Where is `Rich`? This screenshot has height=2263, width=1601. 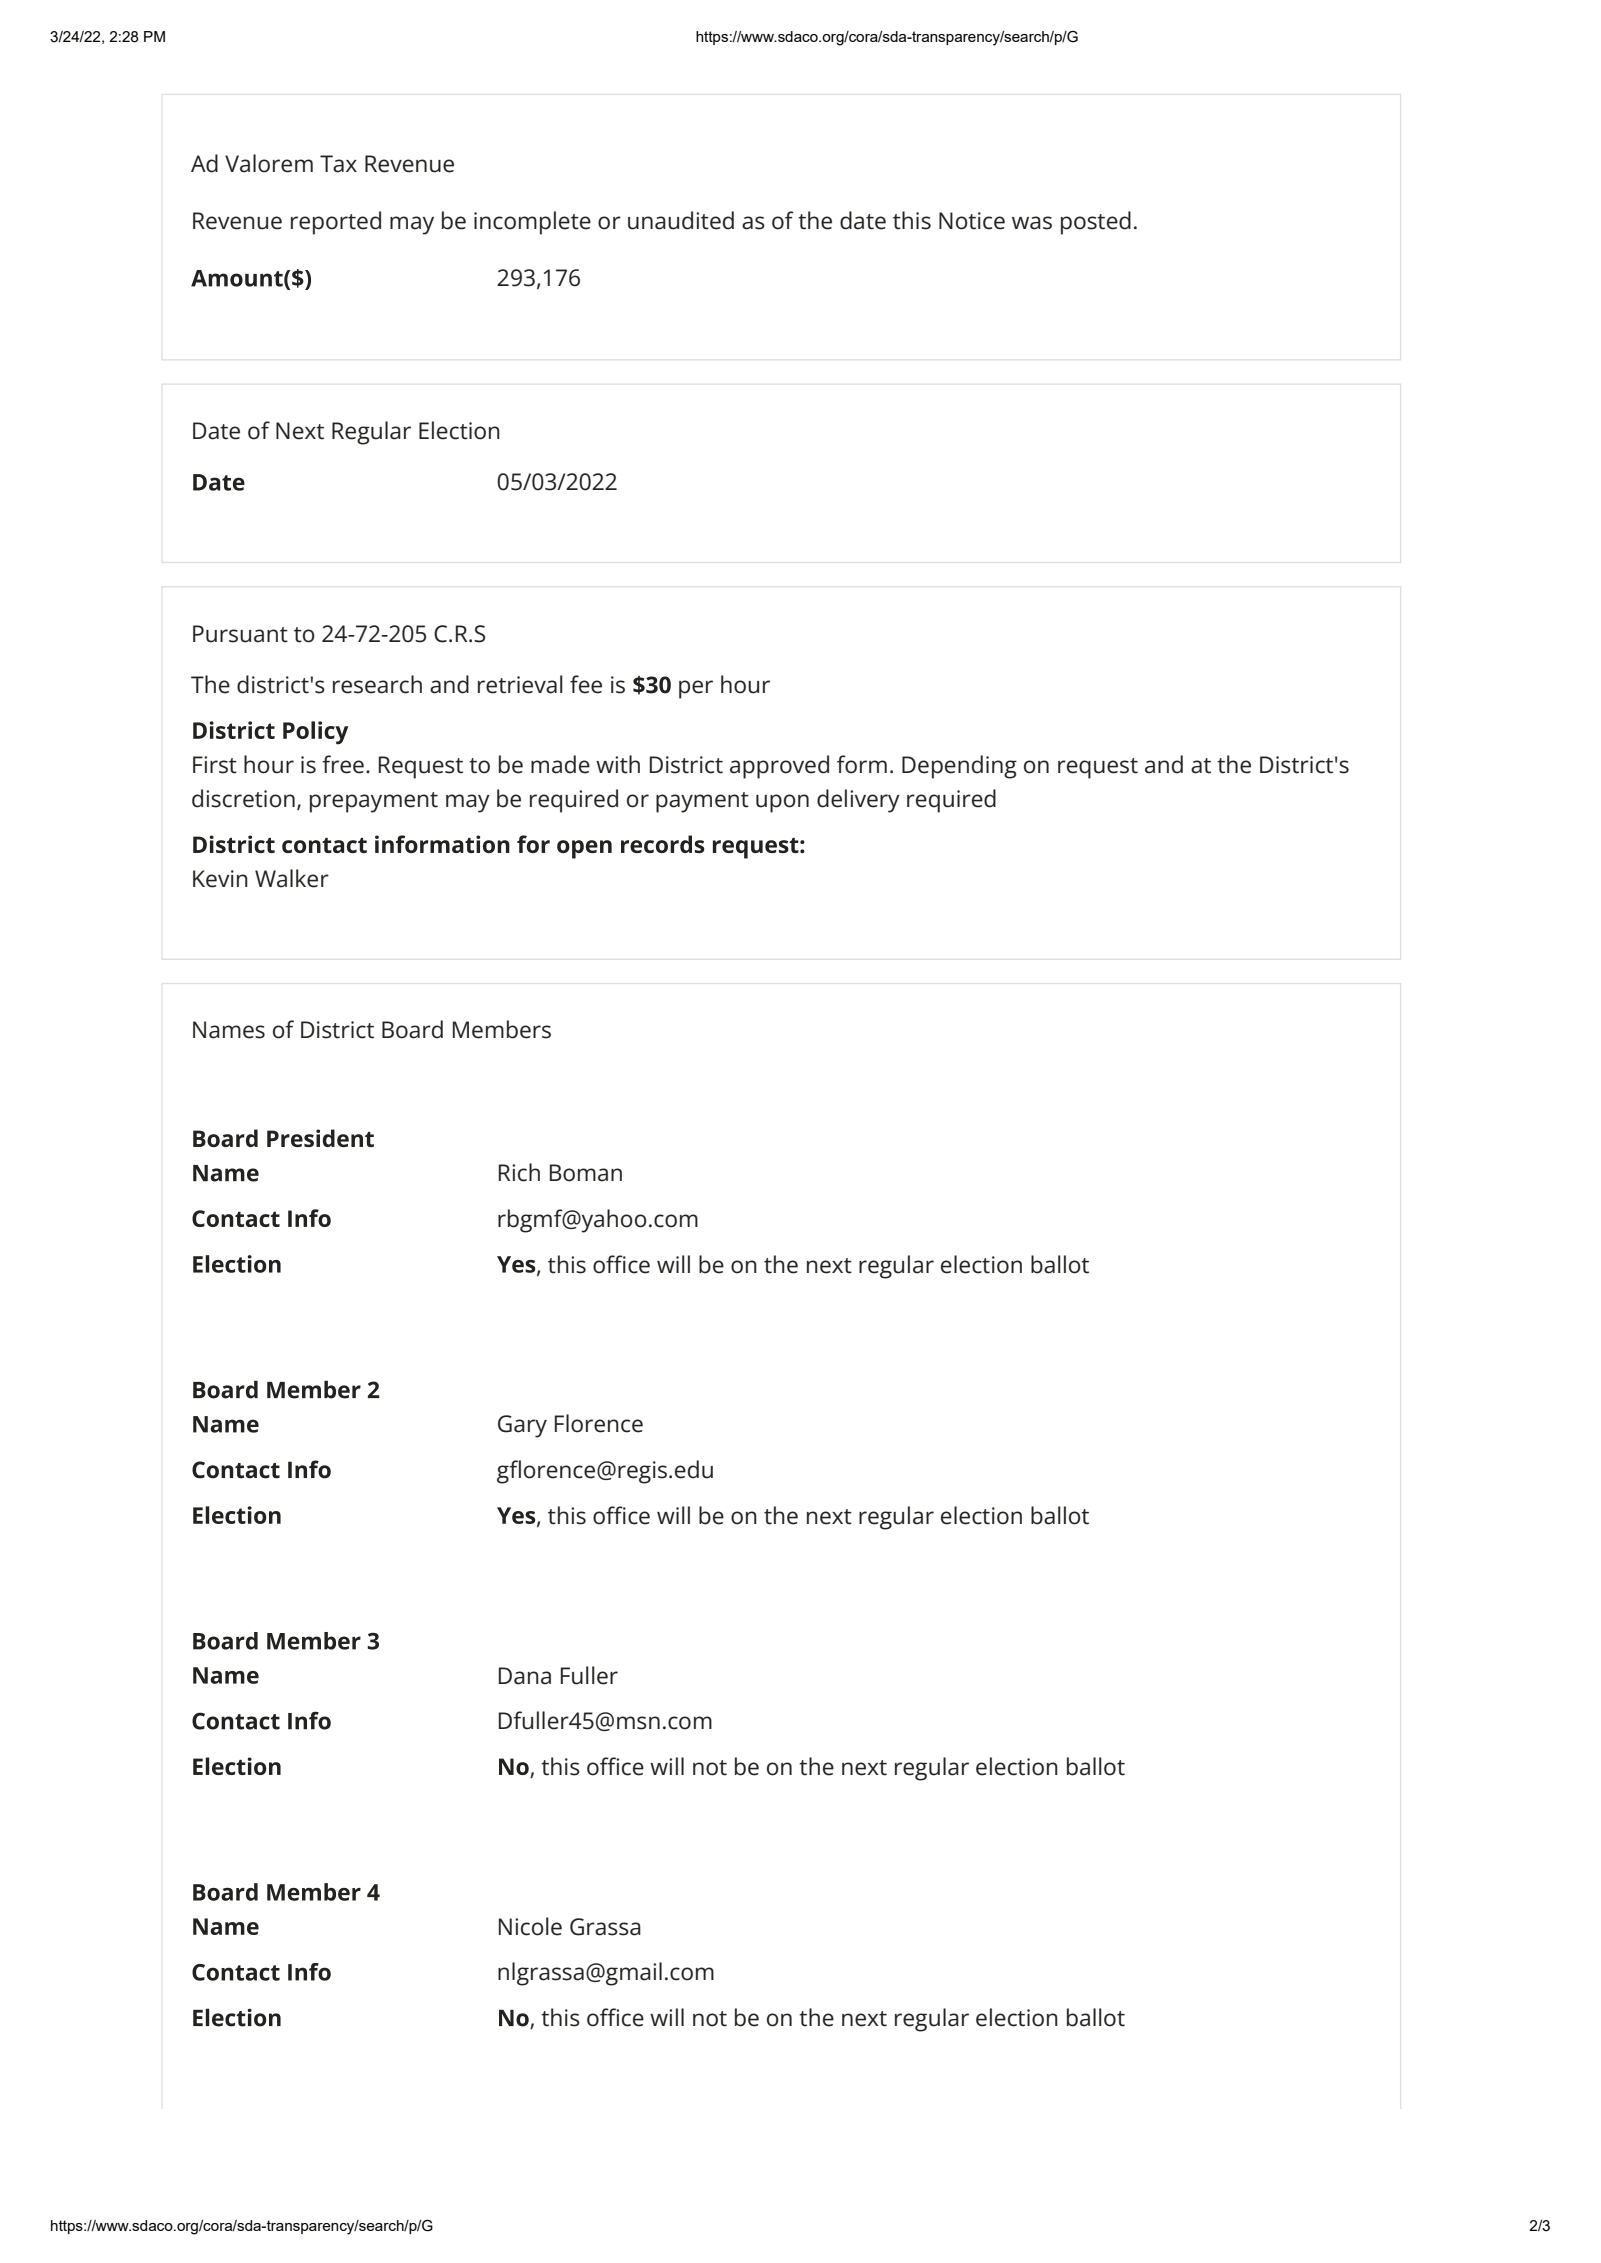 Rich is located at coordinates (519, 1172).
